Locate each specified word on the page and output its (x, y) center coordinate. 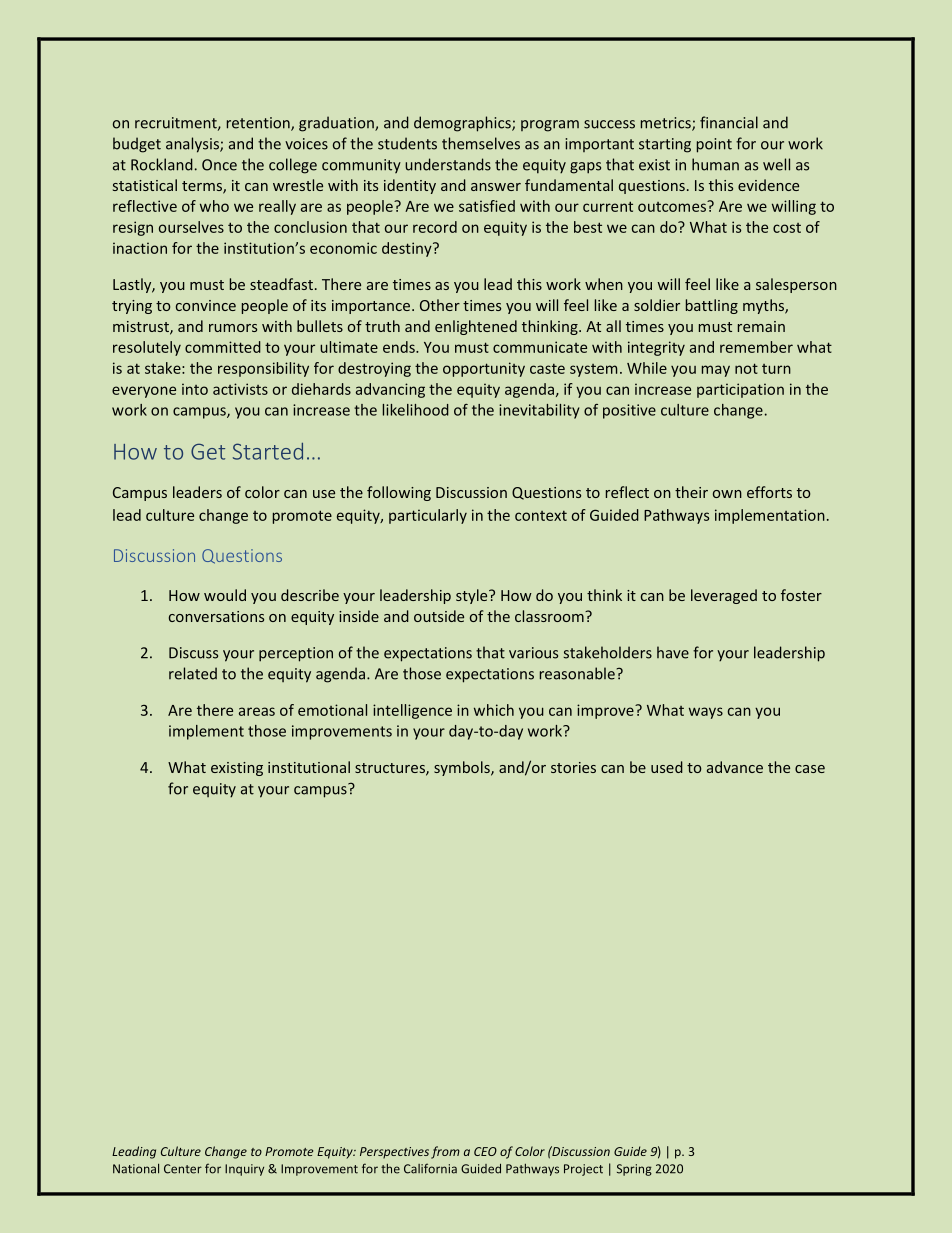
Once (219, 165)
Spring (634, 1170)
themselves (481, 143)
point (714, 145)
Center (183, 1169)
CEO (485, 1151)
